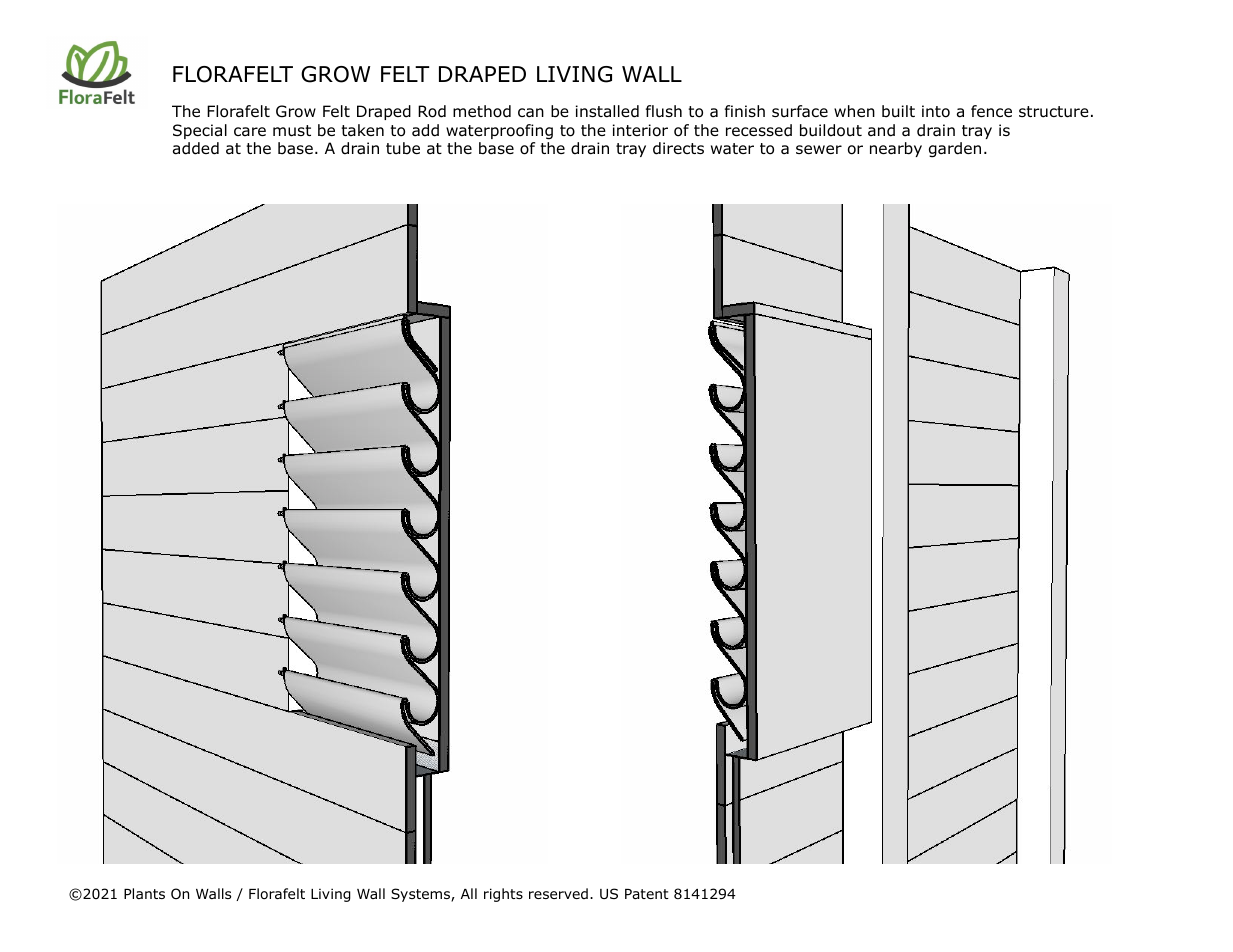 The image size is (1233, 952). What do you see at coordinates (421, 895) in the screenshot?
I see `Systems` at bounding box center [421, 895].
